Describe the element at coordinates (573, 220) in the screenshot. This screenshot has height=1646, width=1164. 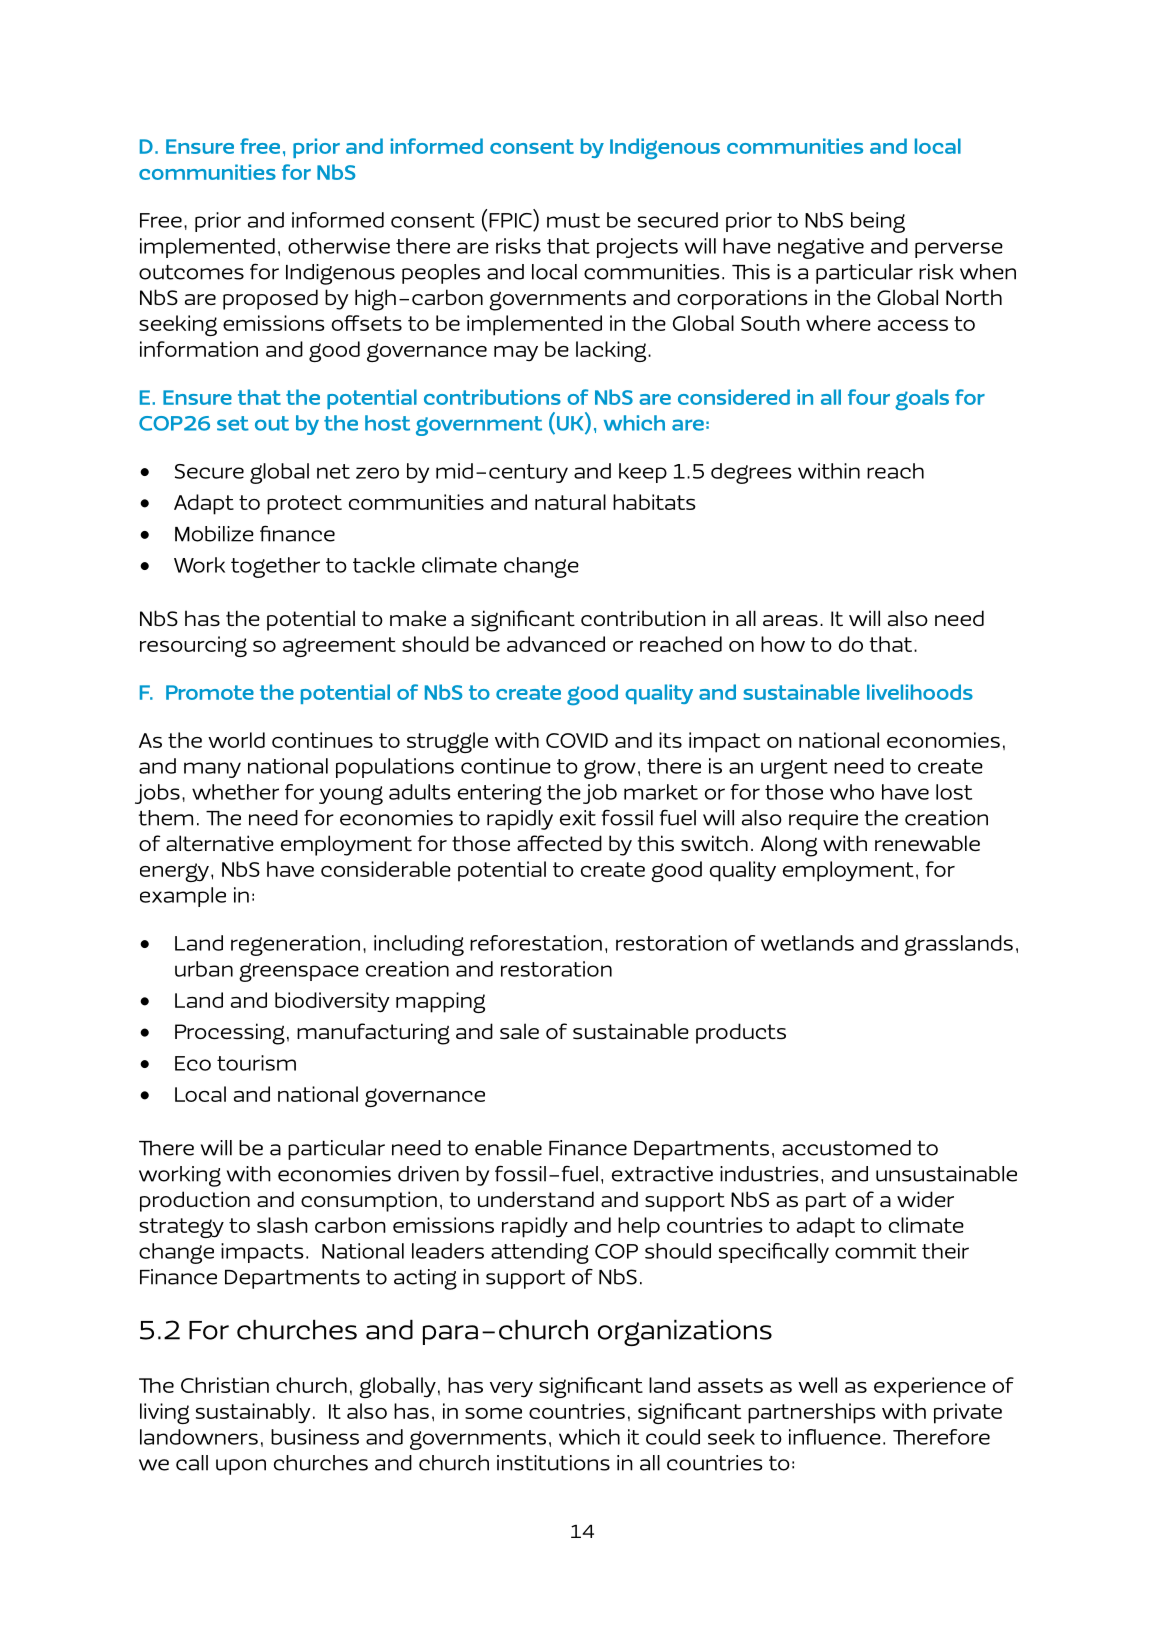
I see `must` at that location.
